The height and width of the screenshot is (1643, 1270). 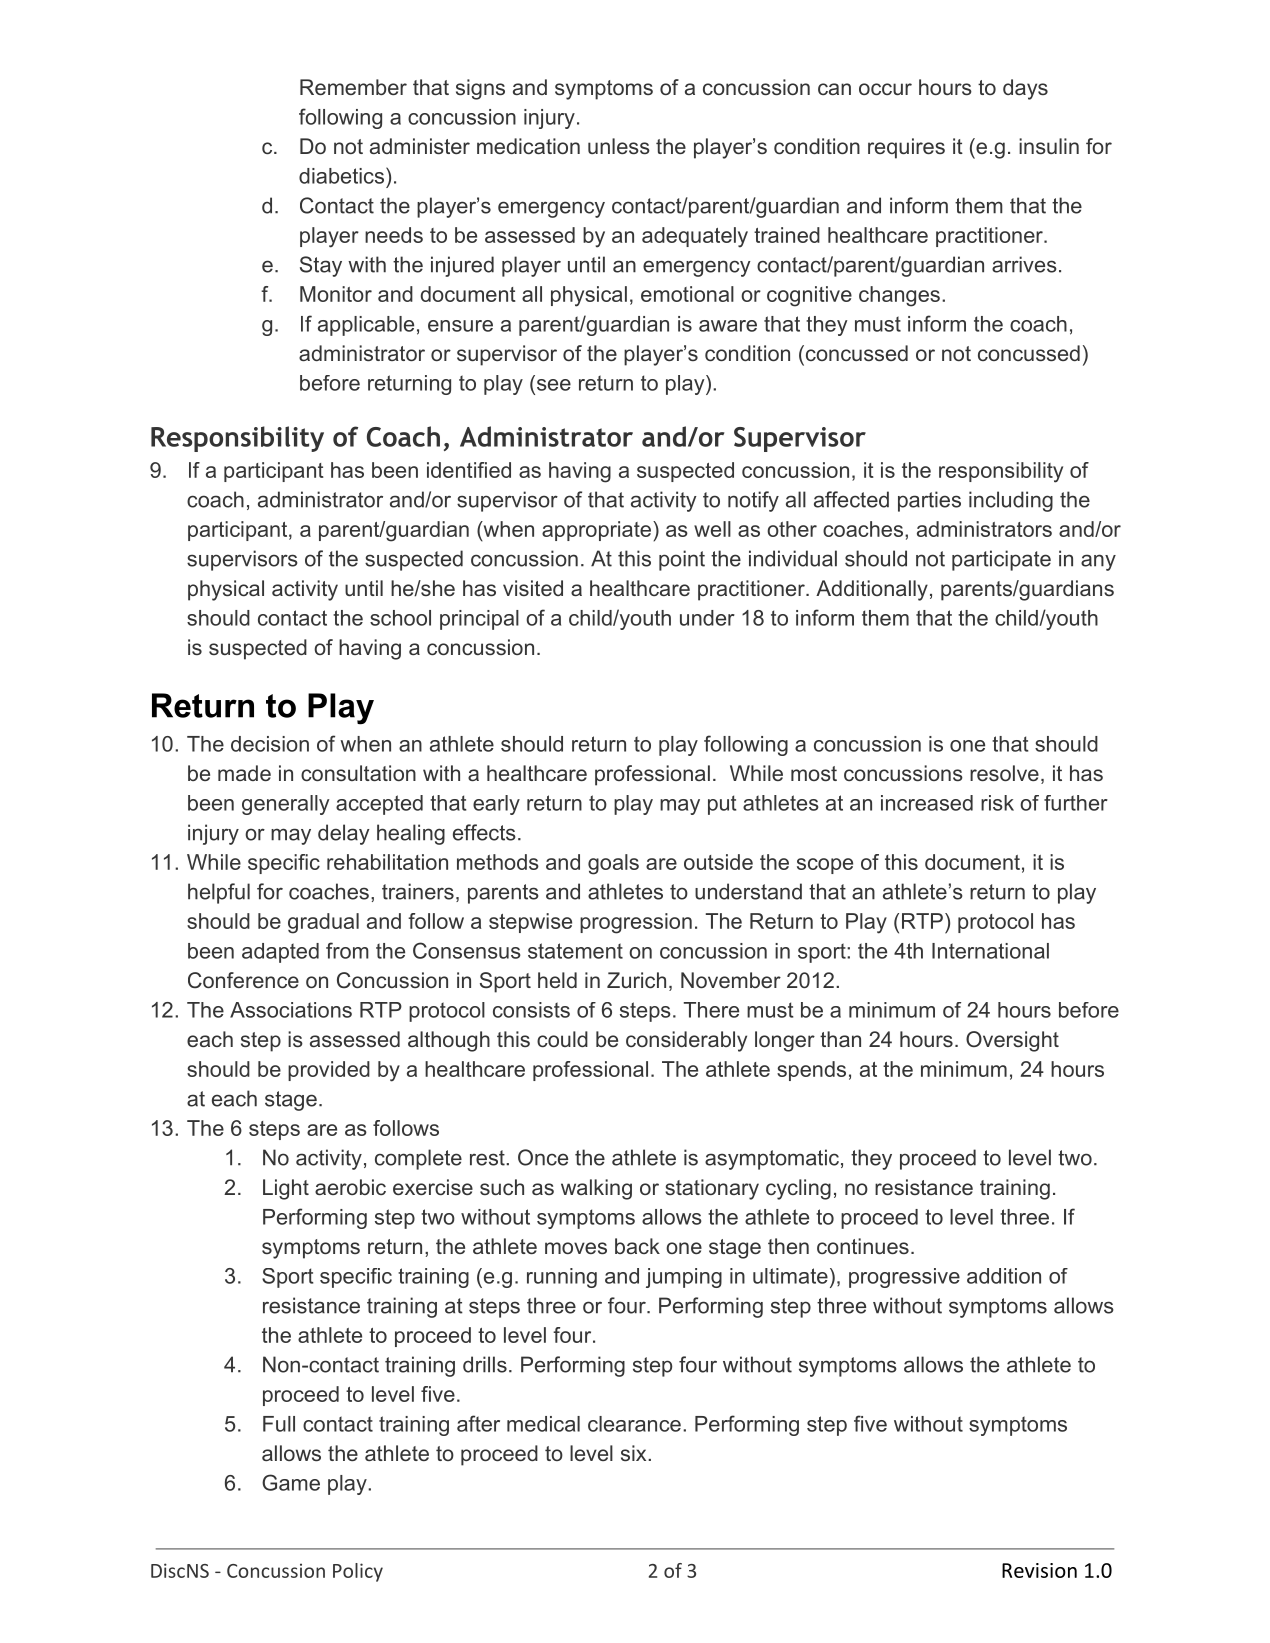 What do you see at coordinates (469, 470) in the screenshot?
I see `identified` at bounding box center [469, 470].
